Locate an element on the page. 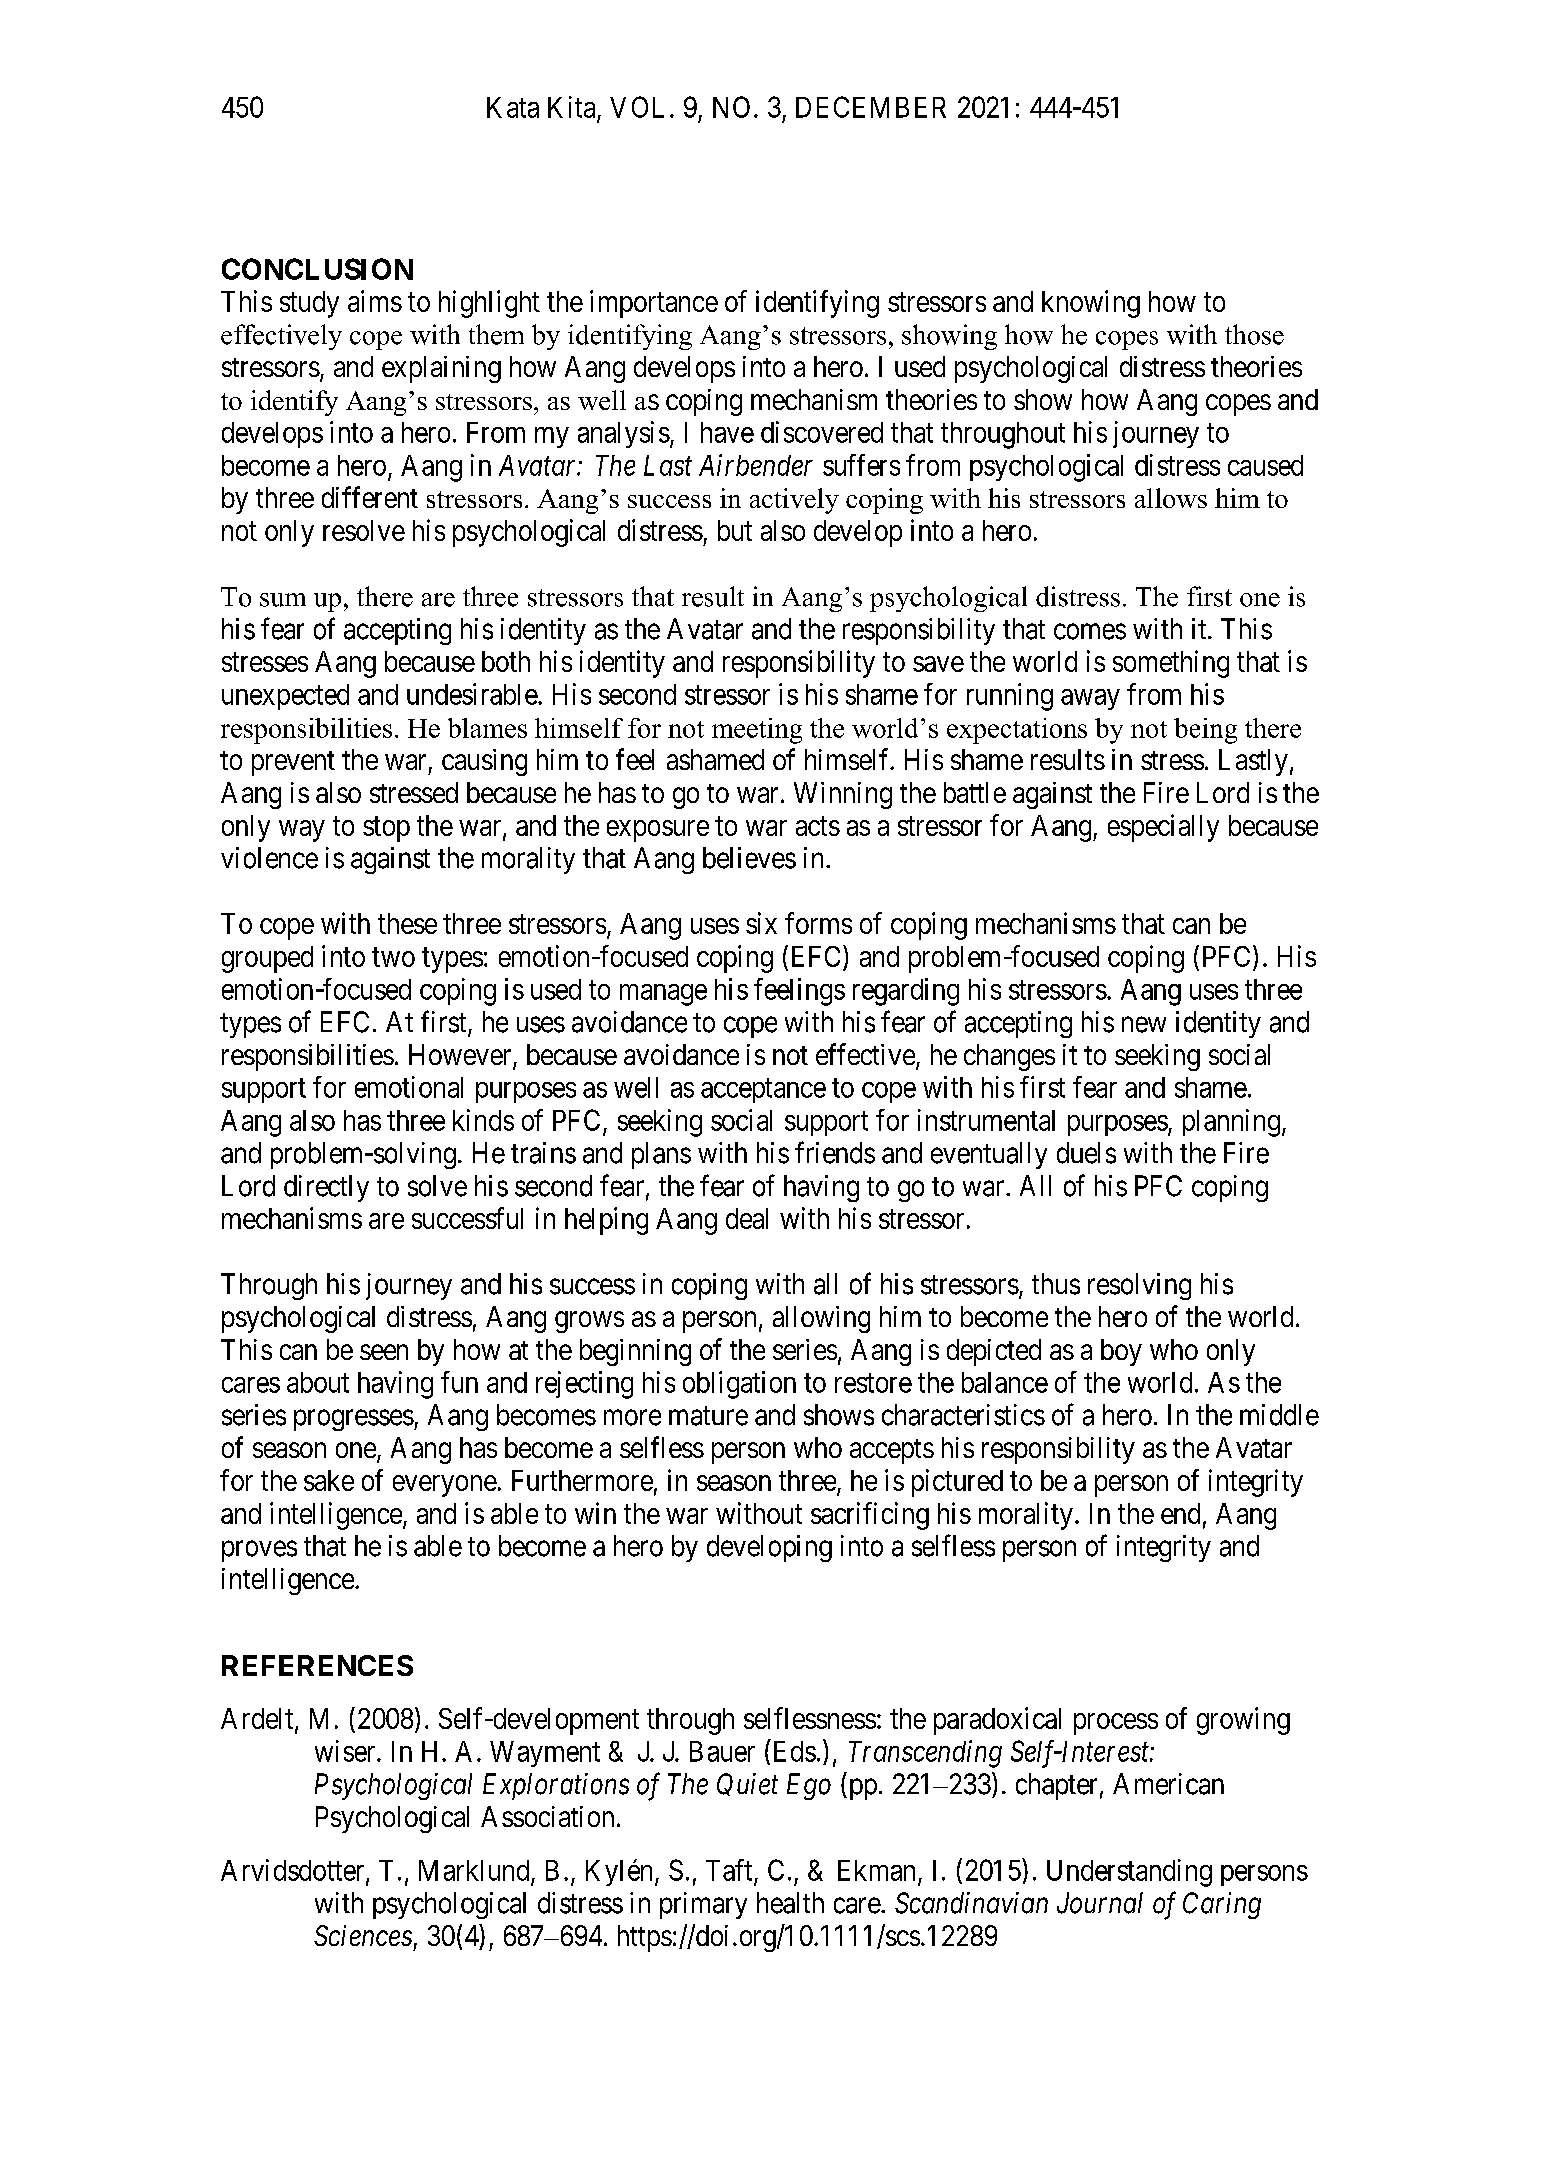  boy is located at coordinates (1121, 1352).
